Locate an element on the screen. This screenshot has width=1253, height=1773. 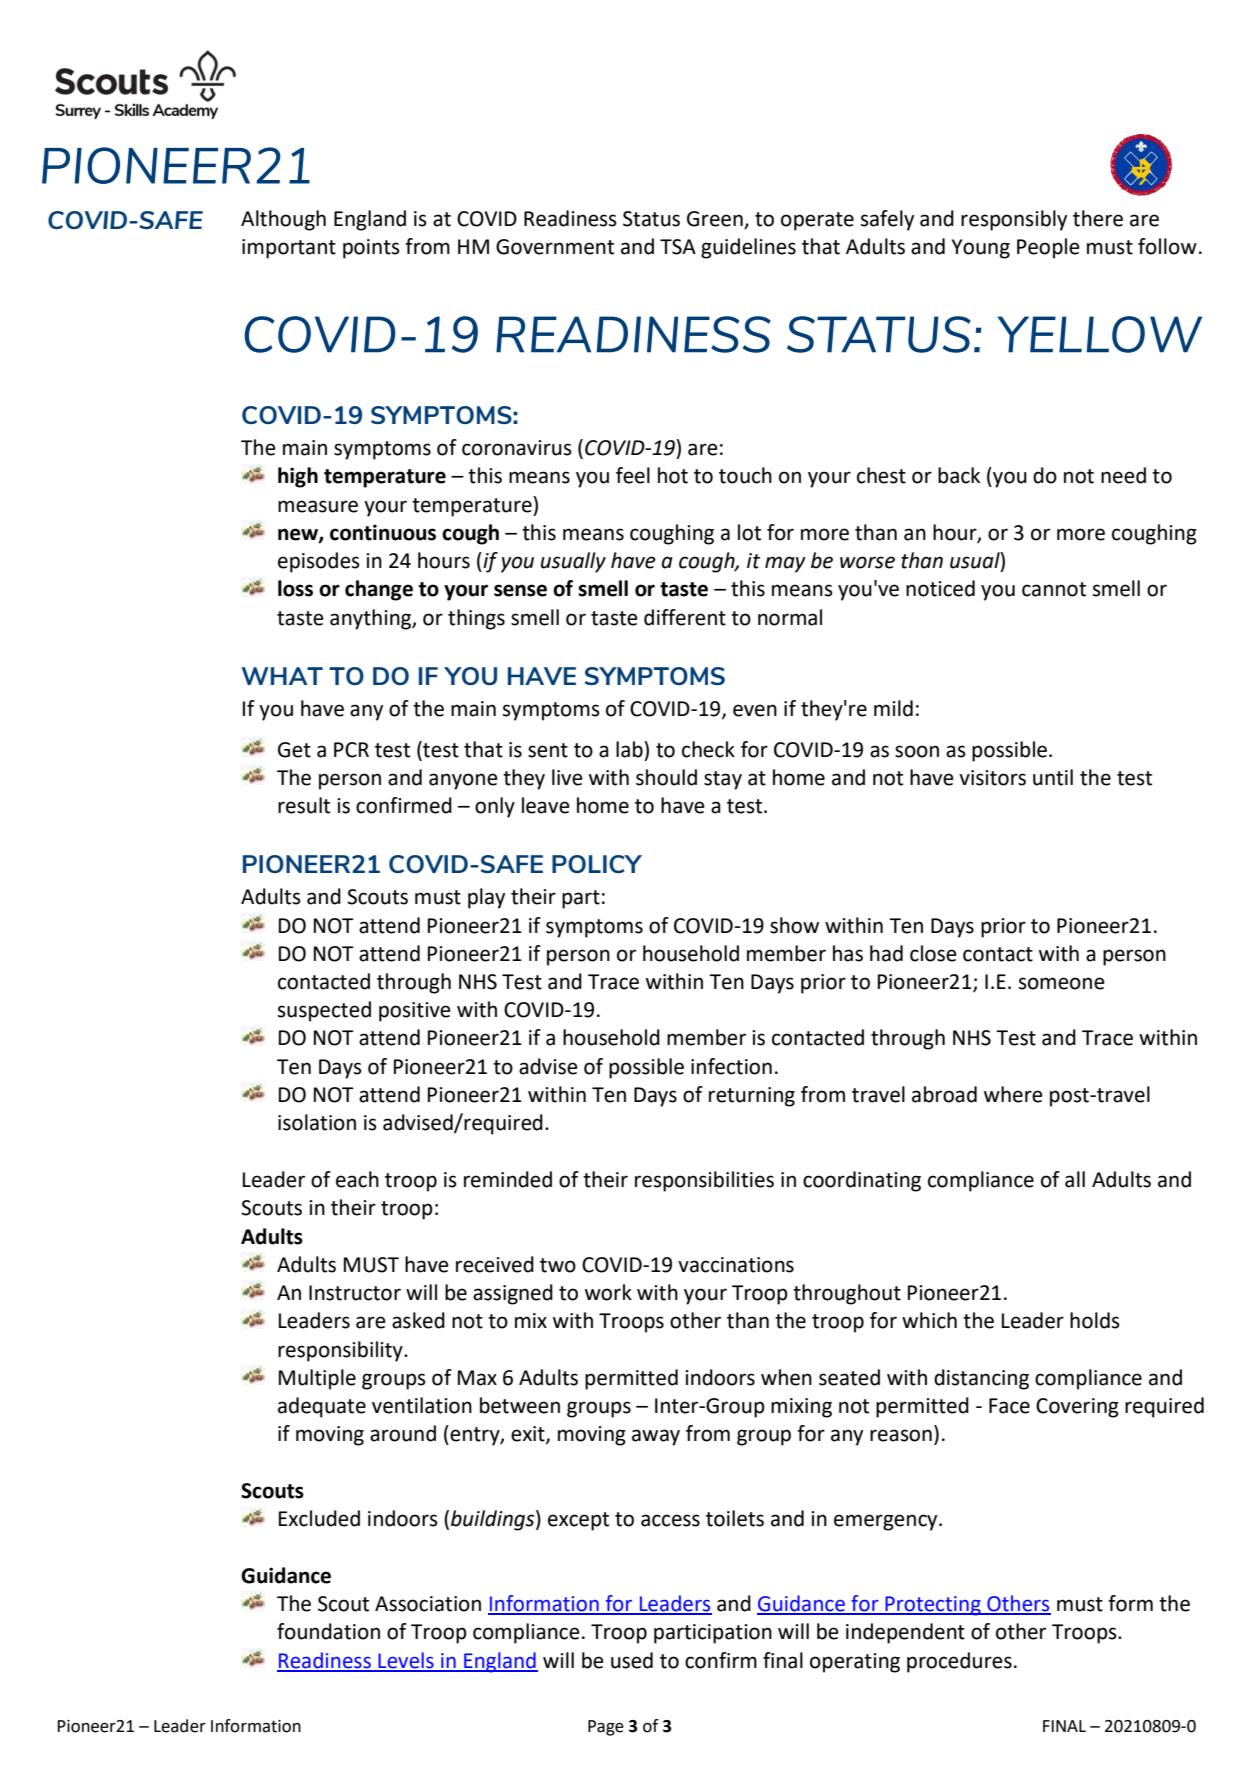
foundation is located at coordinates (328, 1631).
